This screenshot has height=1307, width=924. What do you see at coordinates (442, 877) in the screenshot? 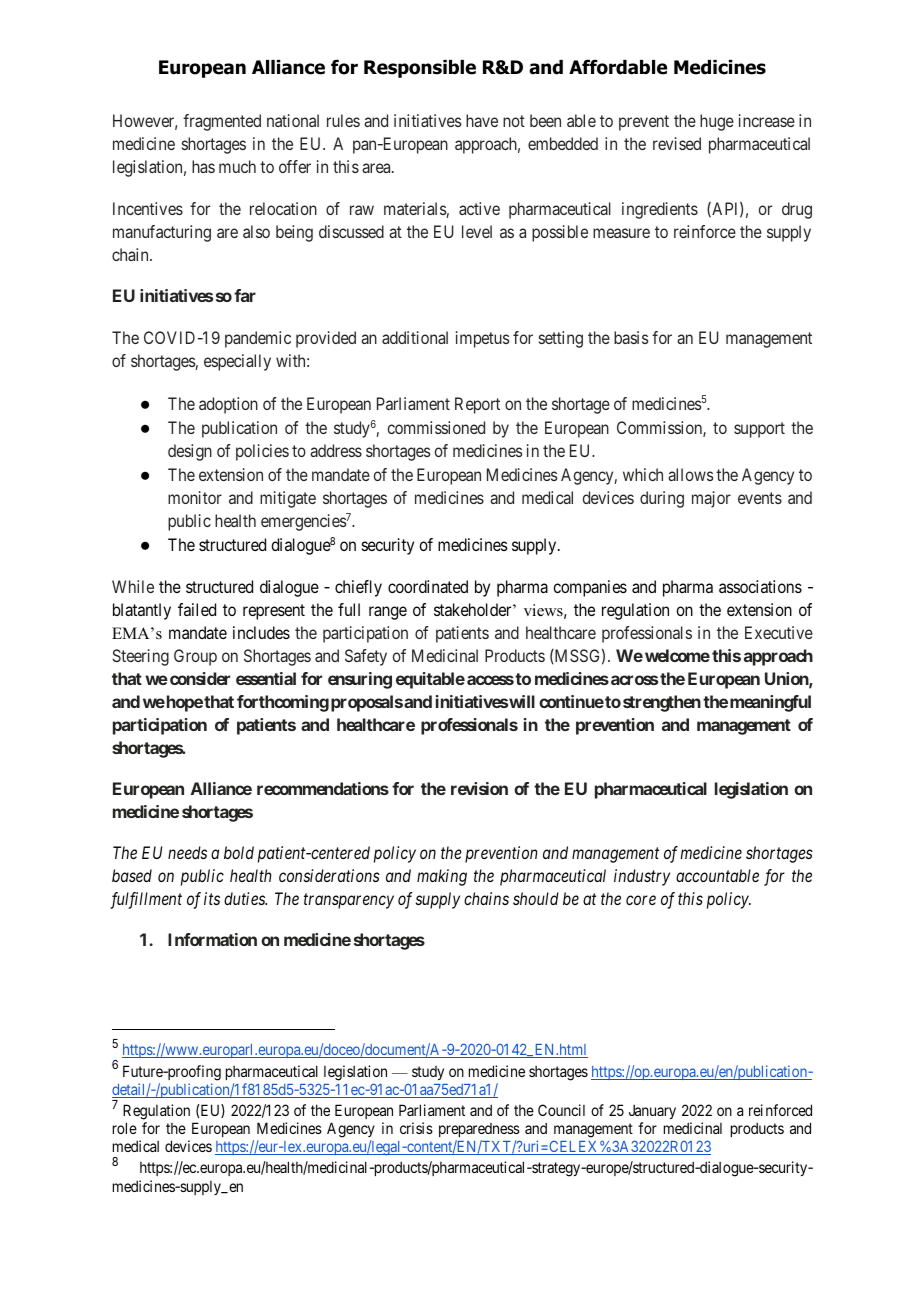
I see `making` at bounding box center [442, 877].
